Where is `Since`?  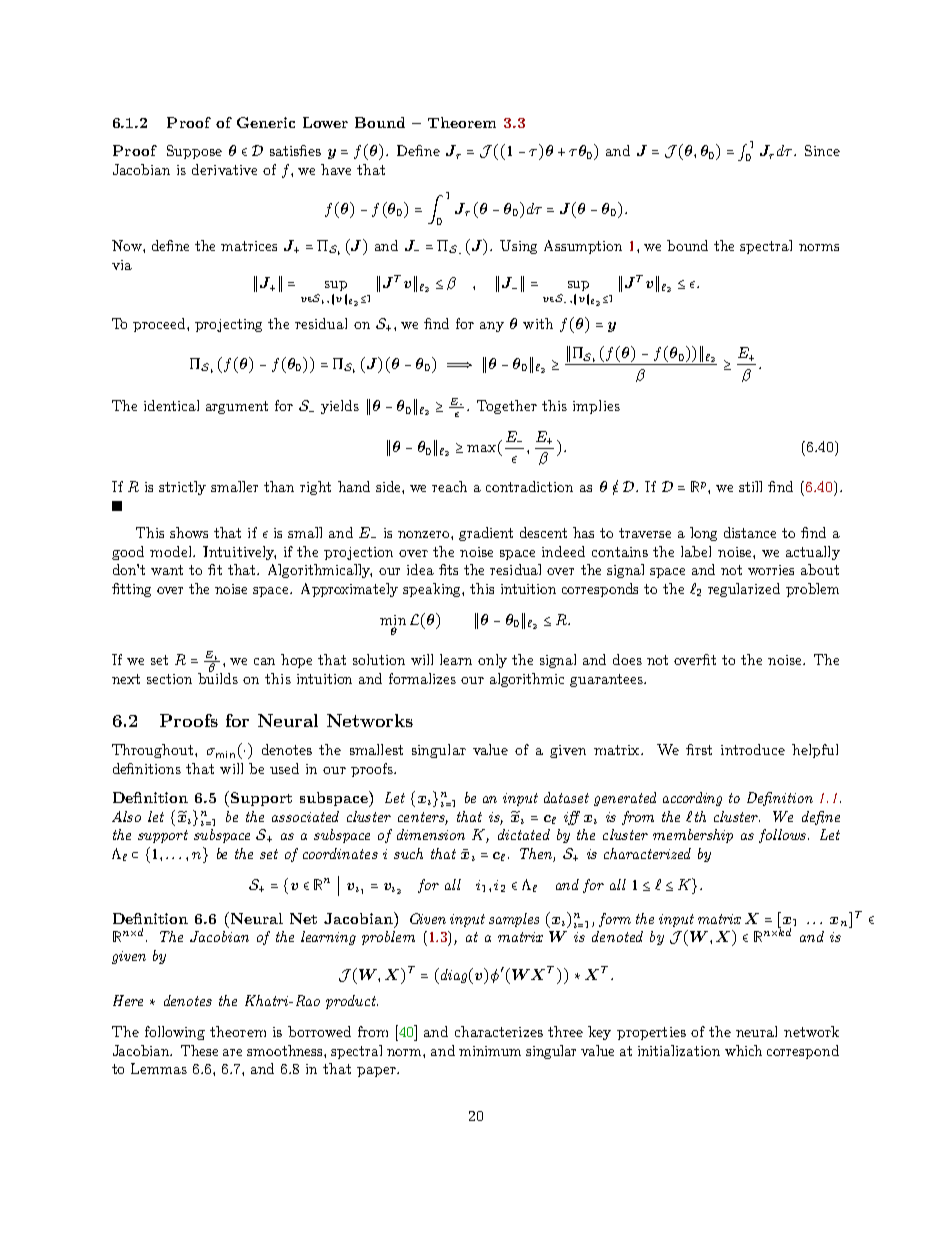 Since is located at coordinates (822, 150).
